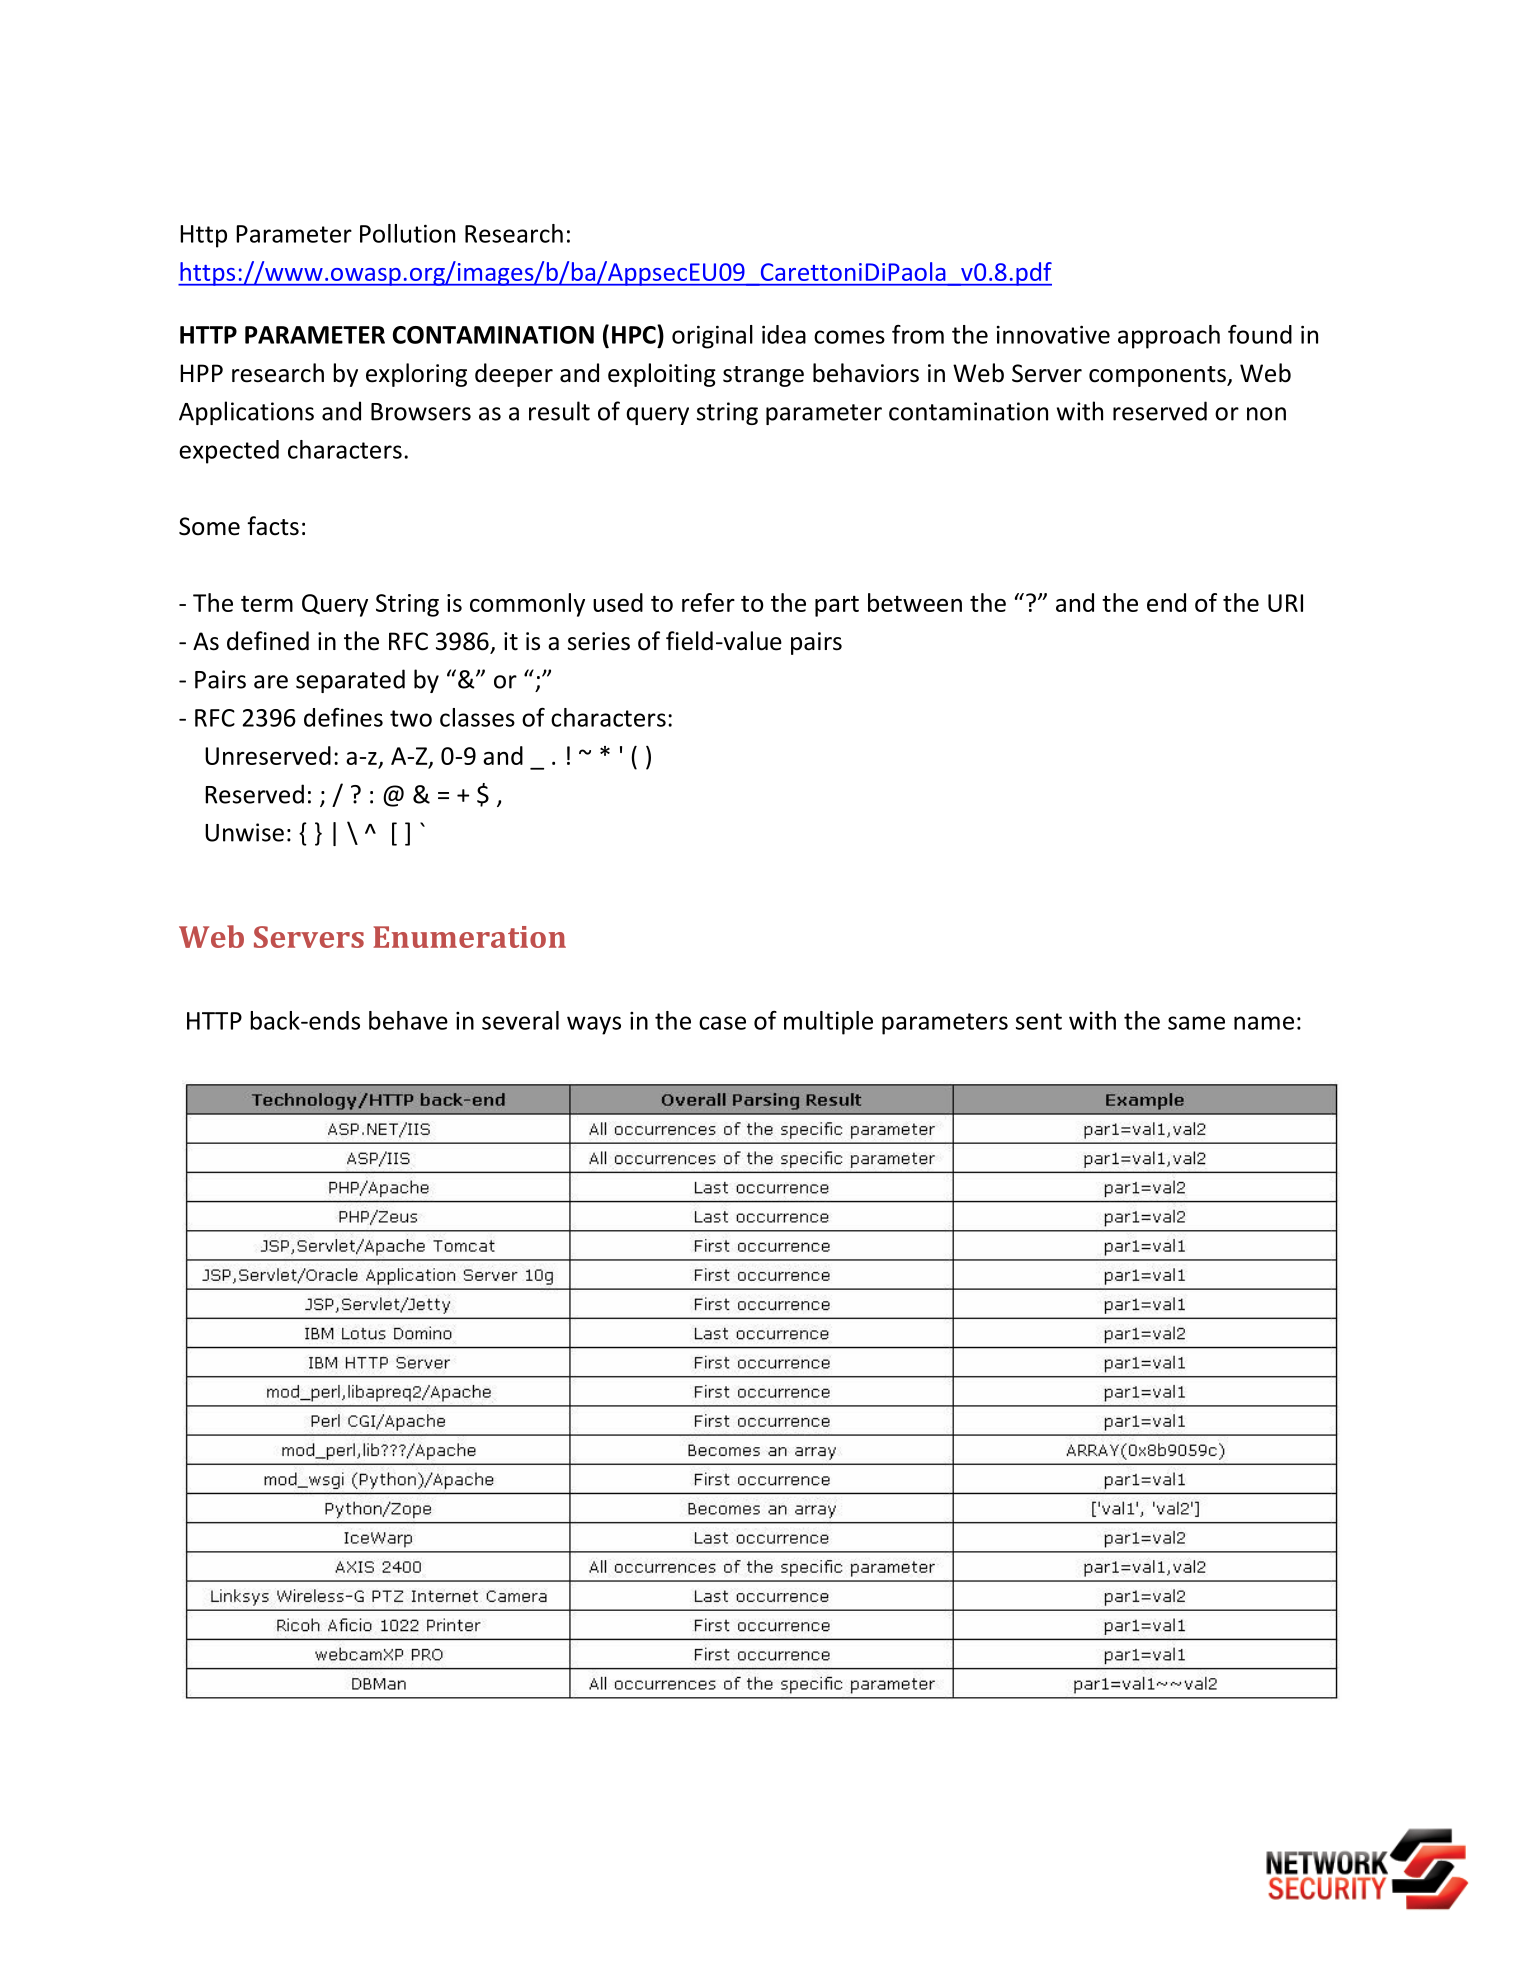  Describe the element at coordinates (722, 1023) in the screenshot. I see `case` at that location.
